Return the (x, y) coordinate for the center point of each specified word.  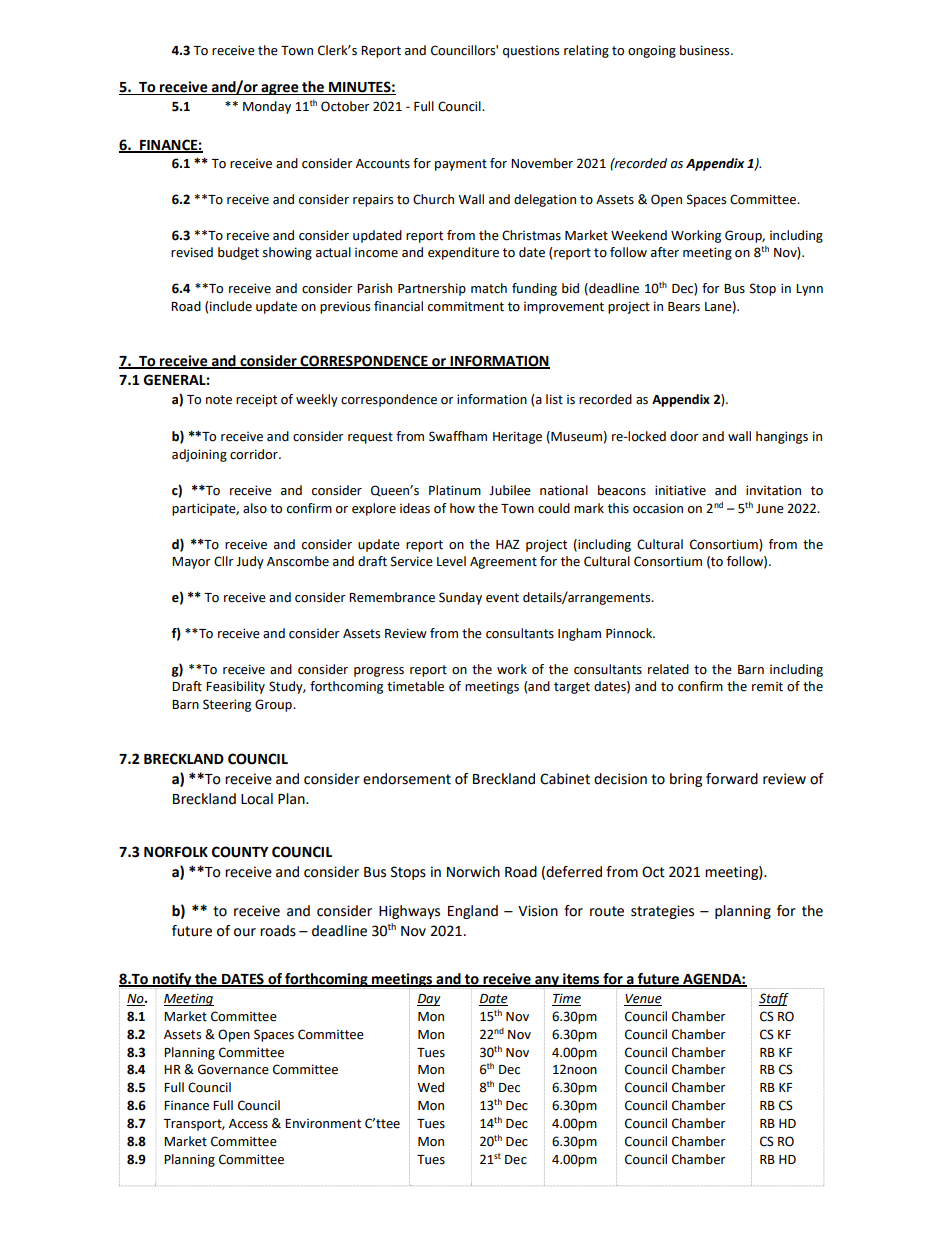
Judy (250, 562)
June (770, 509)
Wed (430, 1087)
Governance (233, 1069)
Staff (774, 999)
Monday (267, 107)
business (706, 50)
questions (531, 52)
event (502, 598)
